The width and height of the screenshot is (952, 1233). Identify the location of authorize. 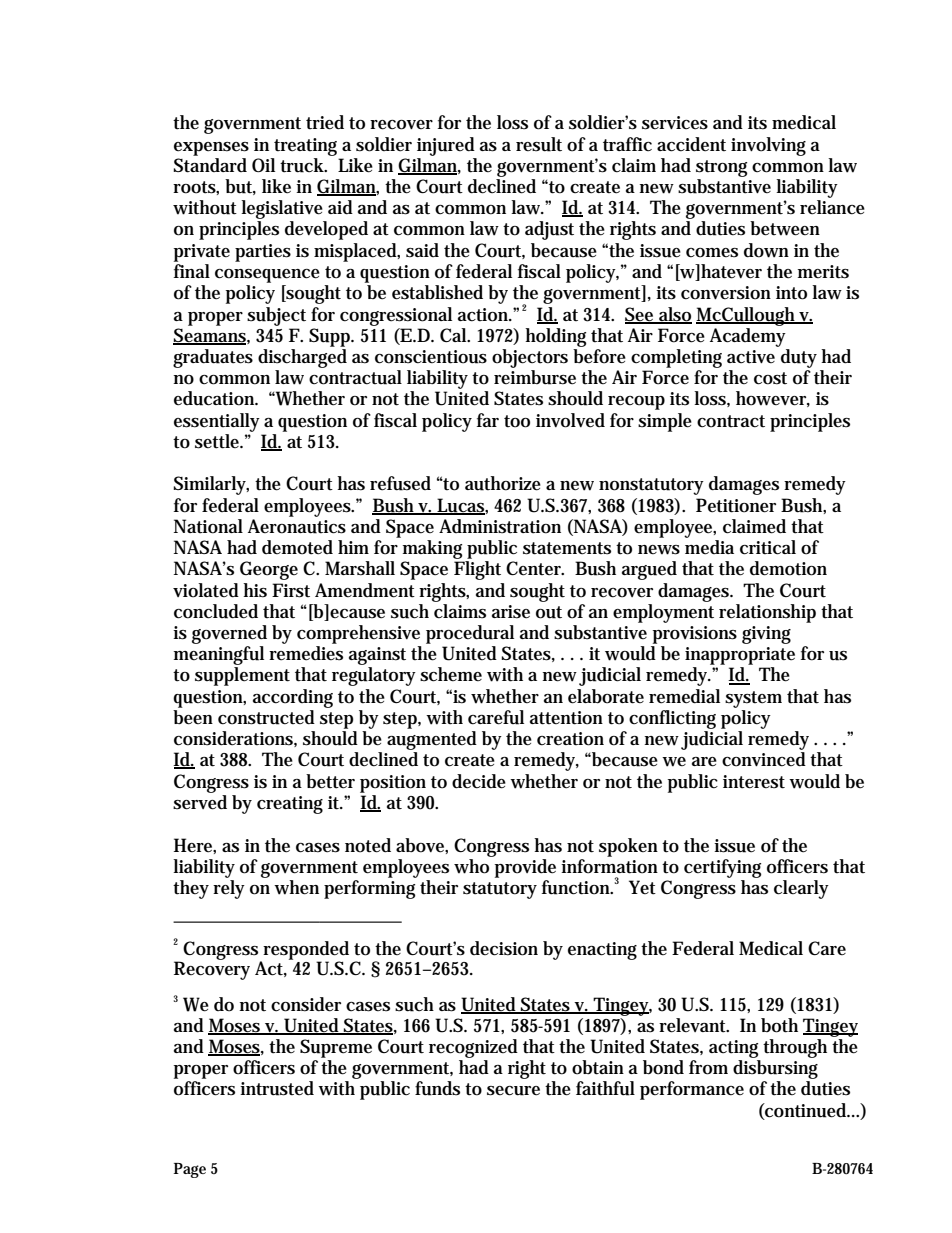
(503, 483).
